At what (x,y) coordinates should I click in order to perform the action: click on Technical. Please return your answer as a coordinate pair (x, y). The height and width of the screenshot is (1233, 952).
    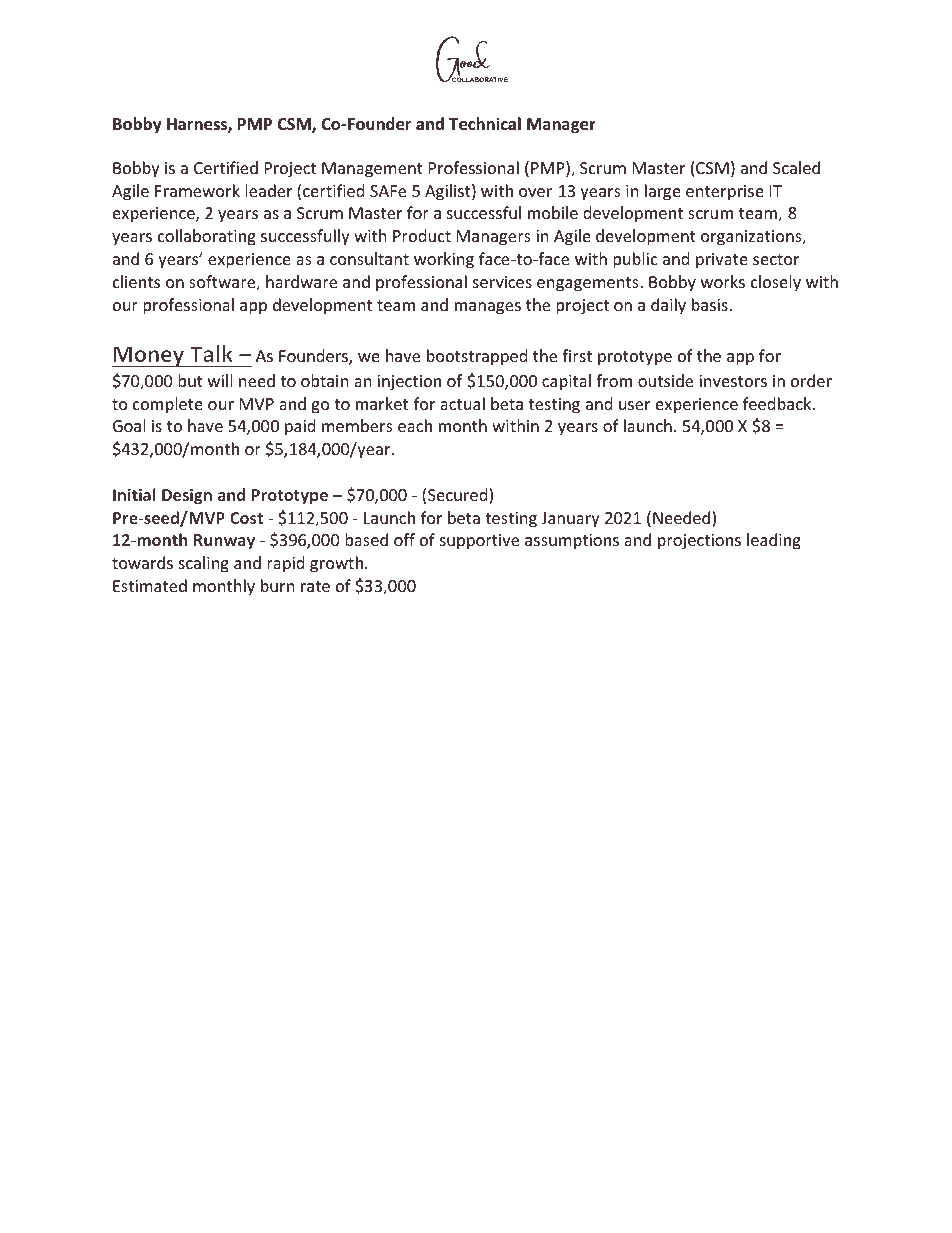
    Looking at the image, I should click on (485, 124).
